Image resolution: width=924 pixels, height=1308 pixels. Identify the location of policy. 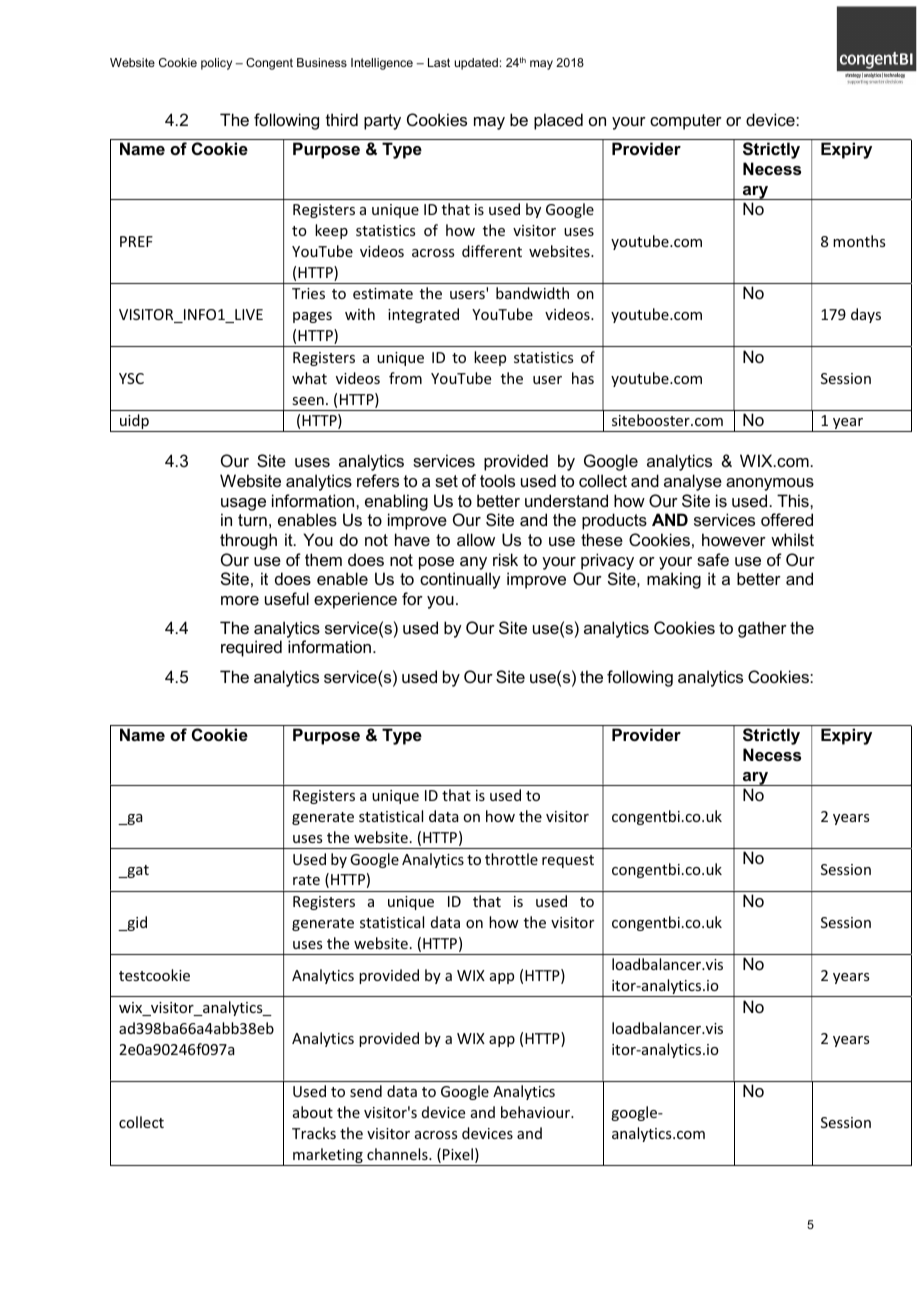
(216, 64).
